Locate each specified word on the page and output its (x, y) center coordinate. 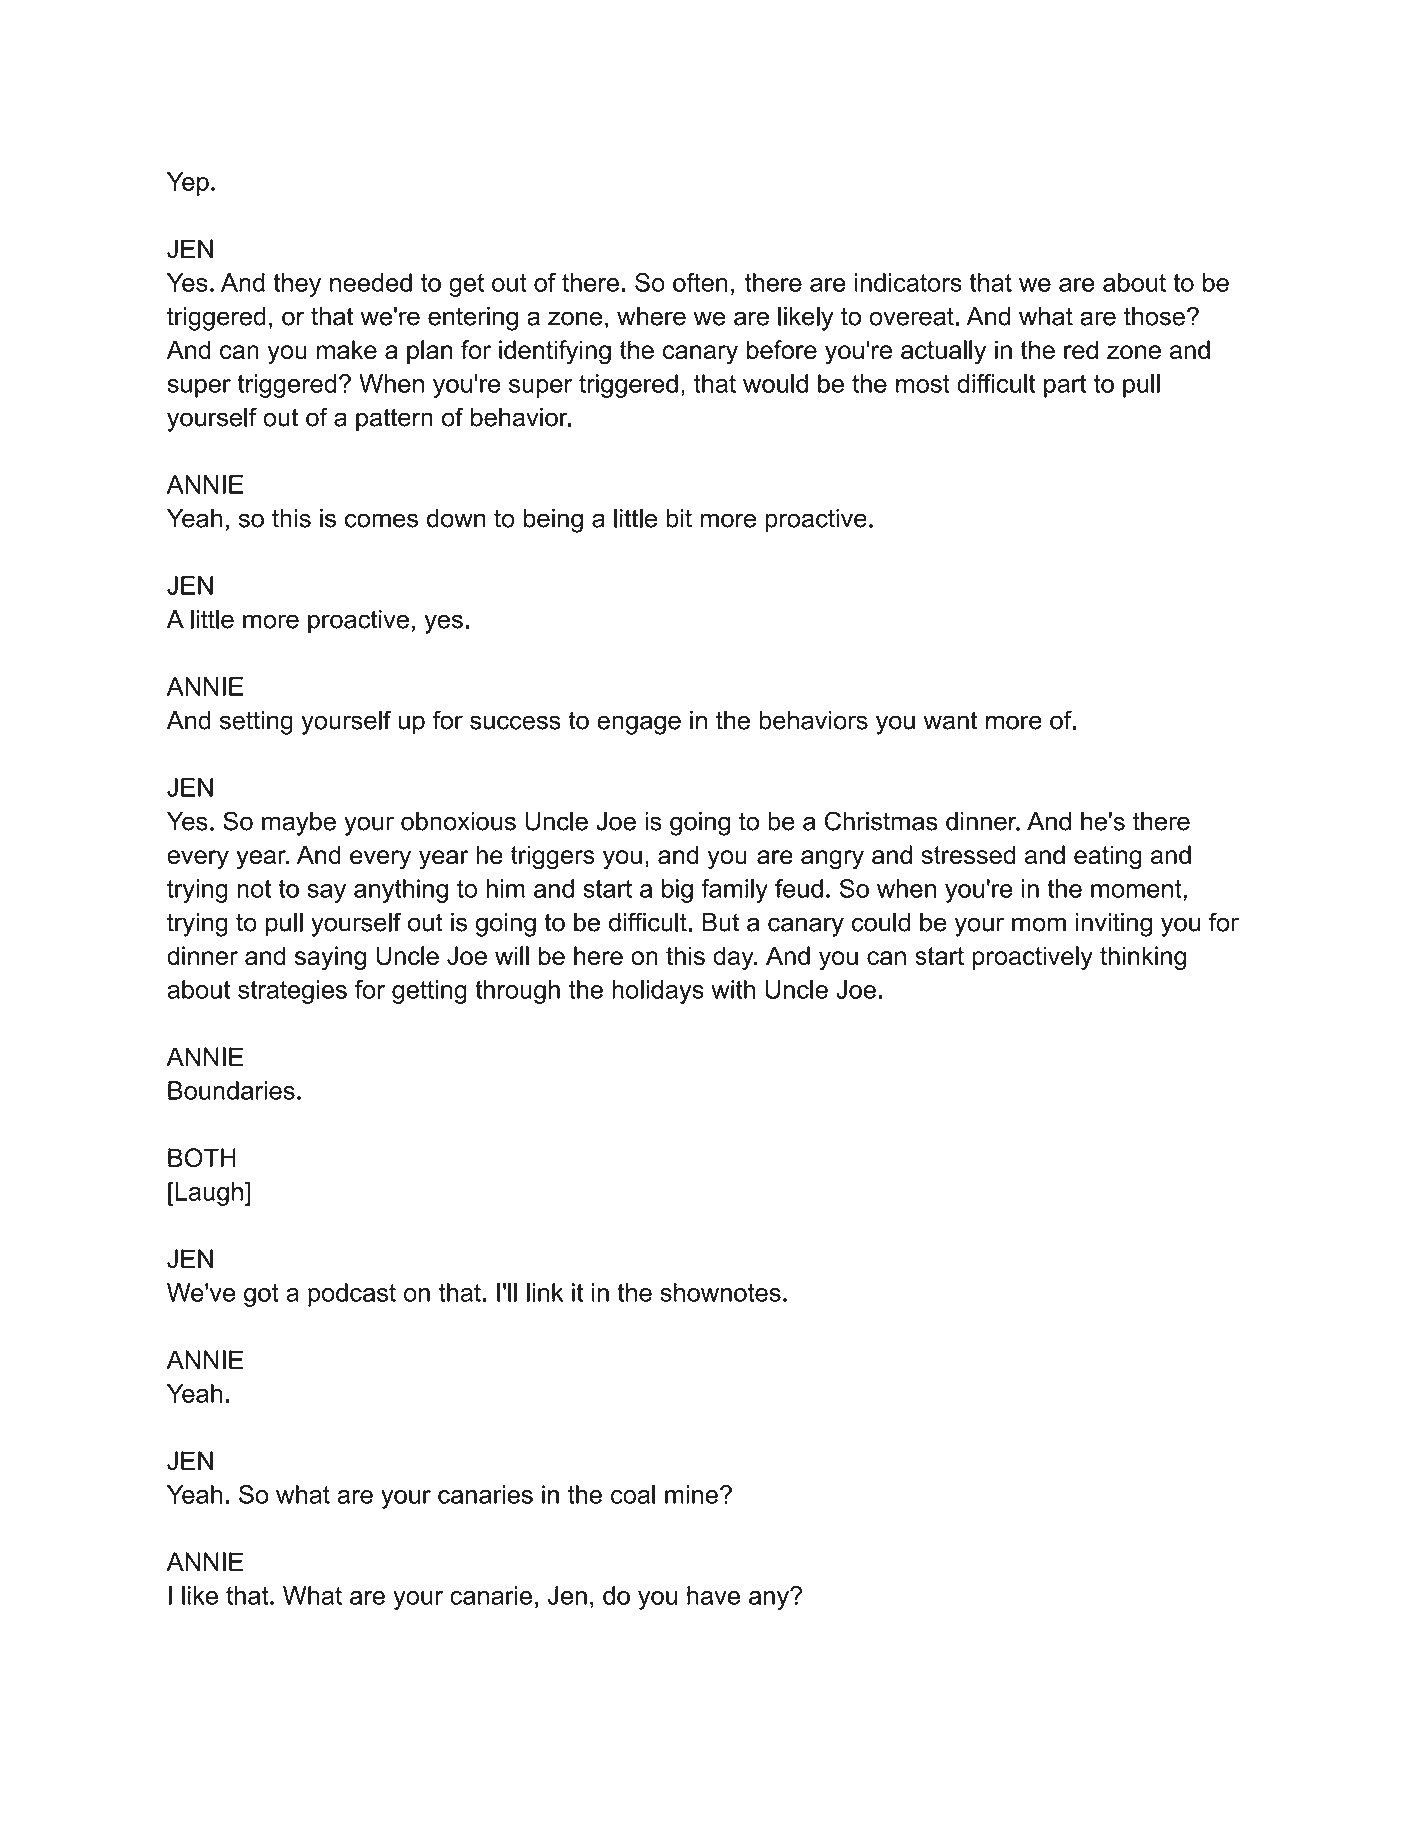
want (950, 720)
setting (256, 723)
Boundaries (231, 1090)
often (700, 282)
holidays (658, 992)
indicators (908, 282)
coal (633, 1494)
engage (639, 725)
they (297, 285)
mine (691, 1494)
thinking (1143, 958)
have (713, 1595)
